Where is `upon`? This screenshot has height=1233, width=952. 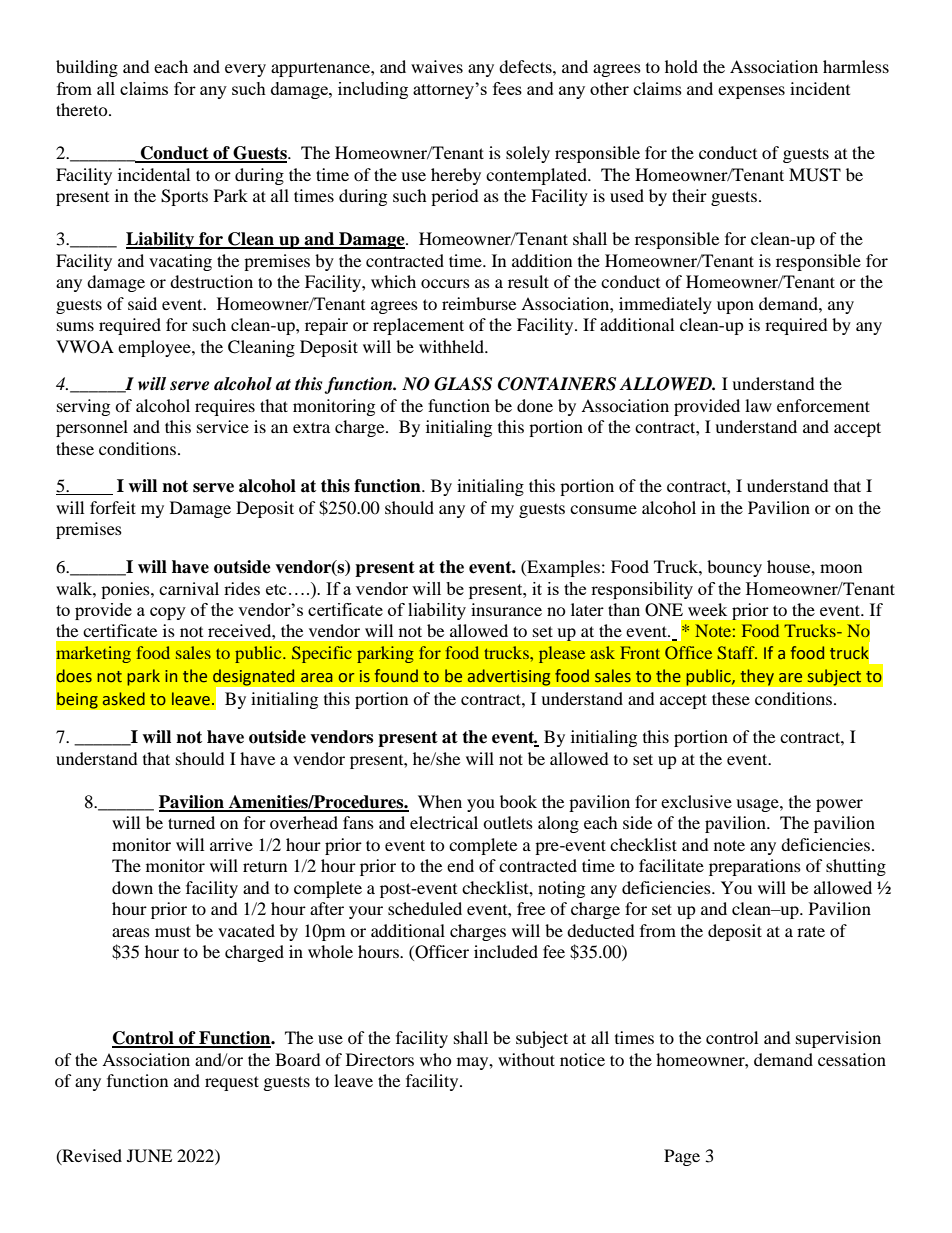 upon is located at coordinates (735, 307).
